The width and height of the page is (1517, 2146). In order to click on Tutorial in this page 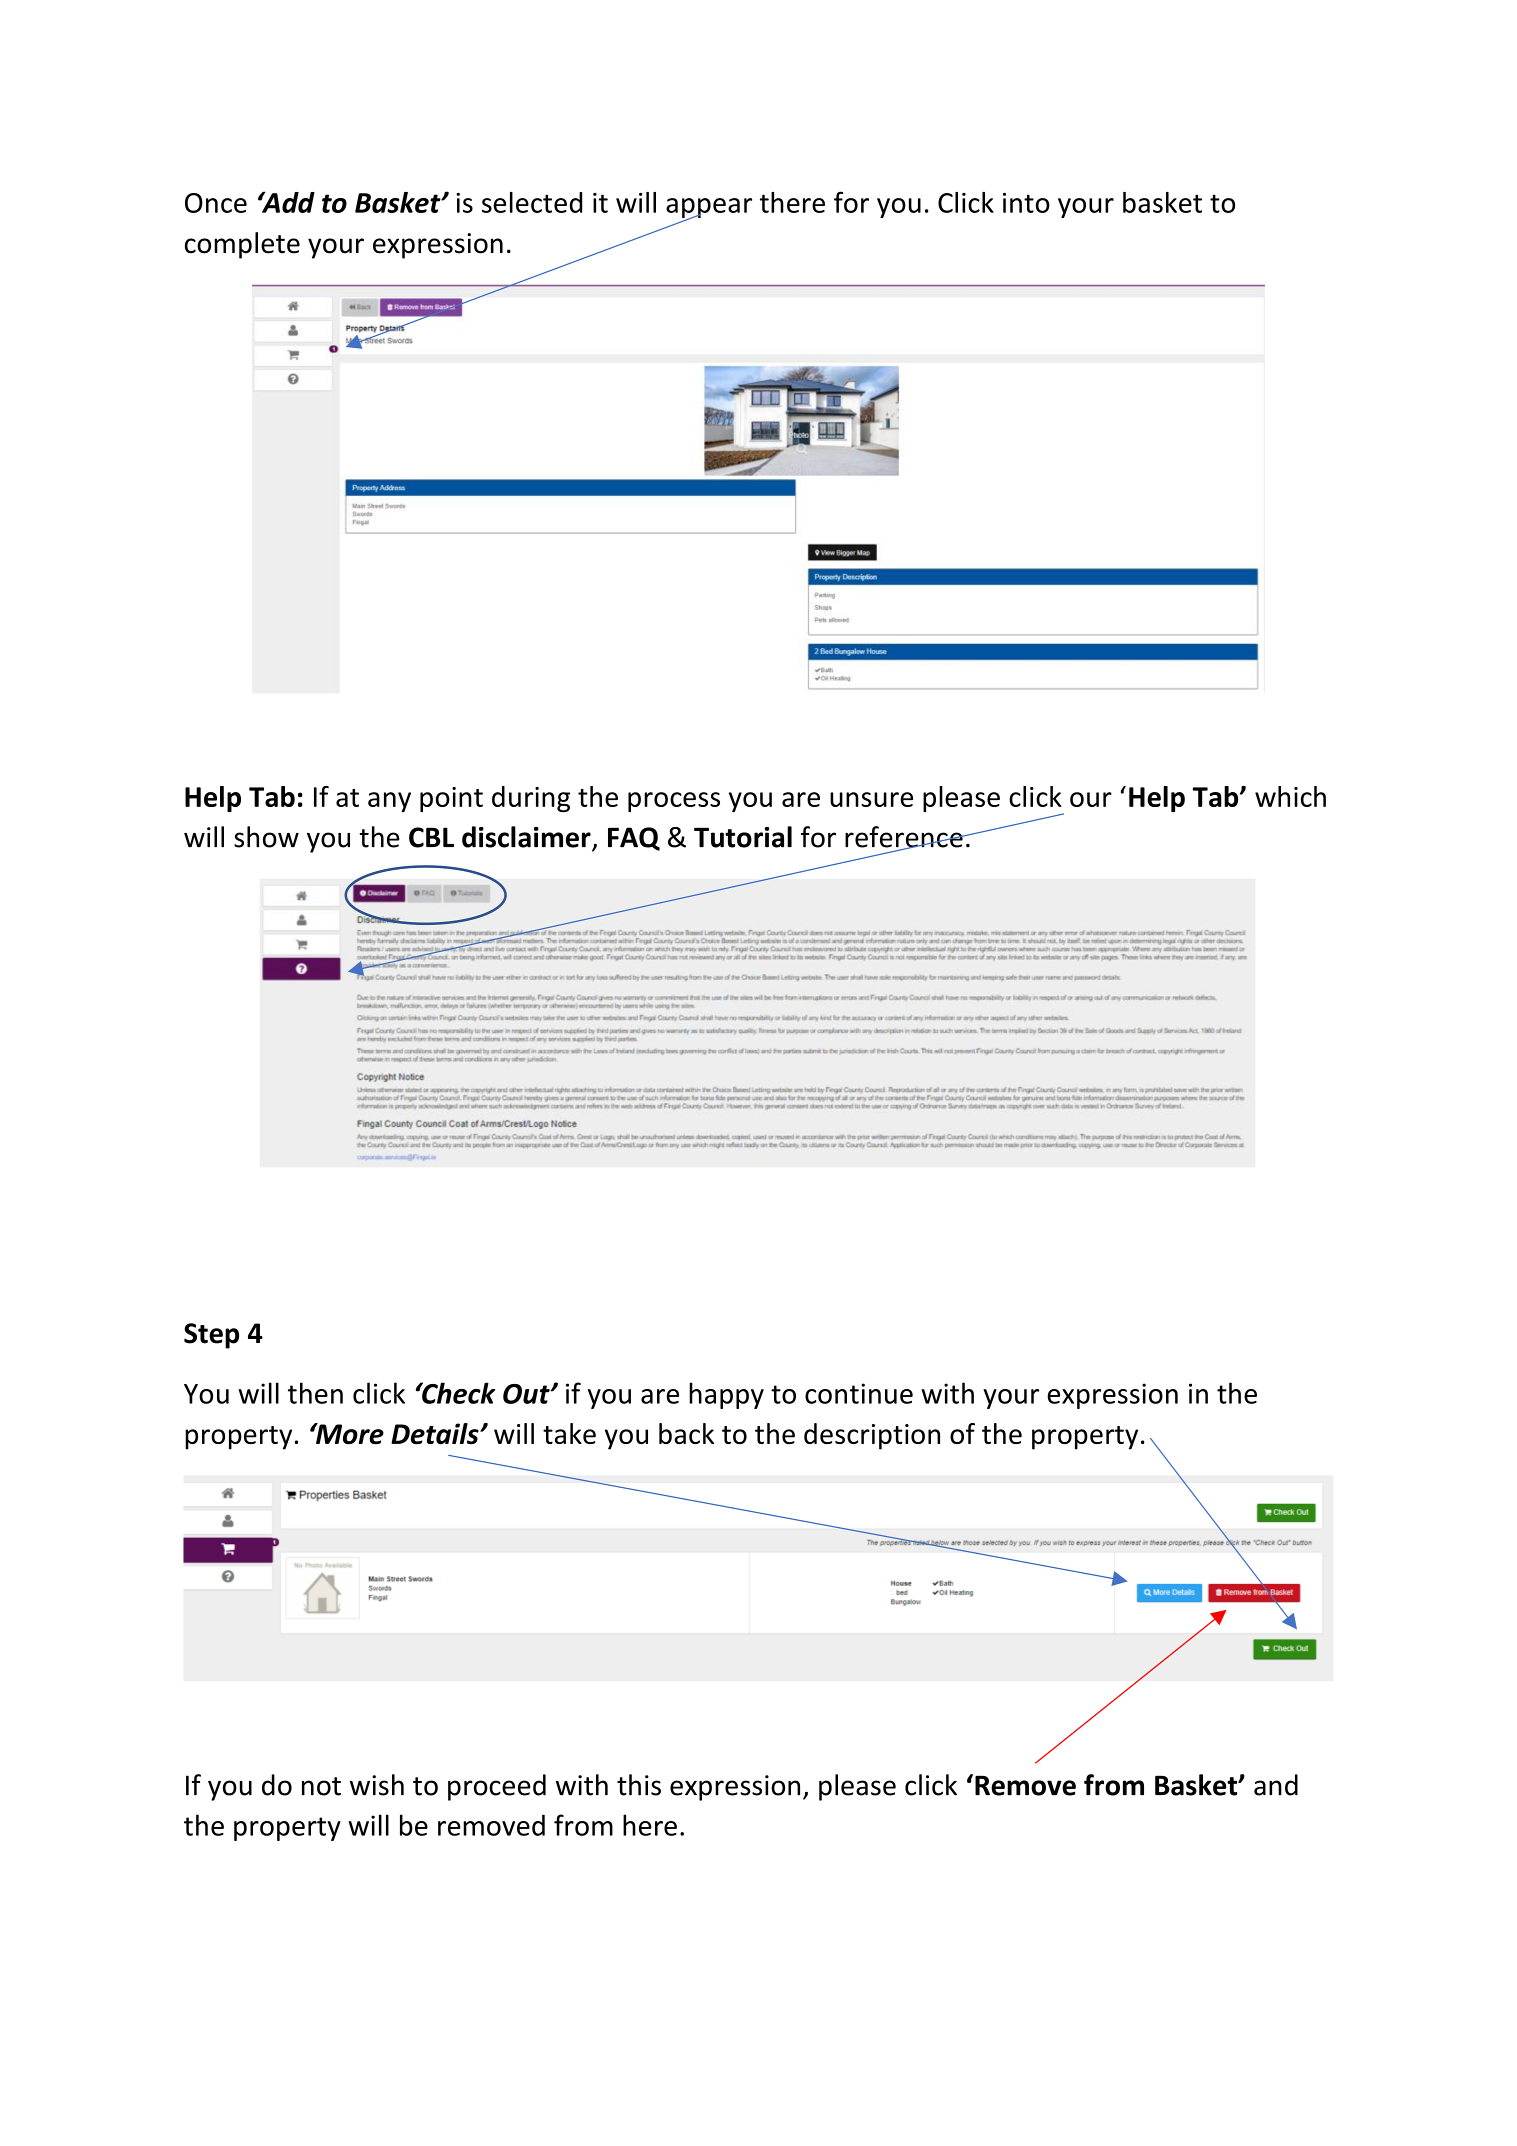, I will do `click(743, 837)`.
